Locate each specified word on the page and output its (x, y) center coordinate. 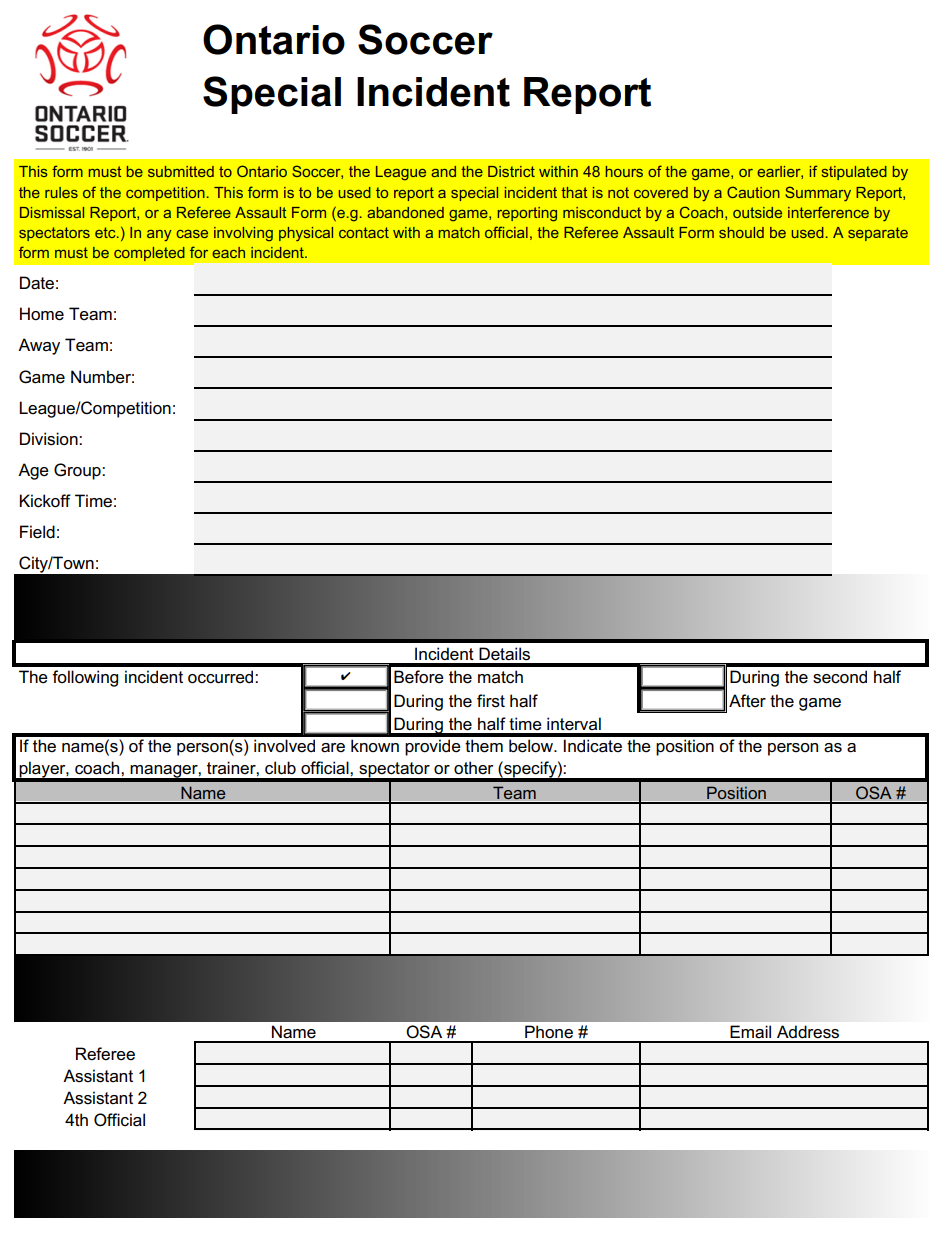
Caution (753, 192)
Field (37, 532)
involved (284, 746)
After (747, 701)
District (511, 171)
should (741, 232)
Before (419, 677)
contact (364, 232)
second (840, 677)
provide (433, 747)
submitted (181, 171)
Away (39, 346)
